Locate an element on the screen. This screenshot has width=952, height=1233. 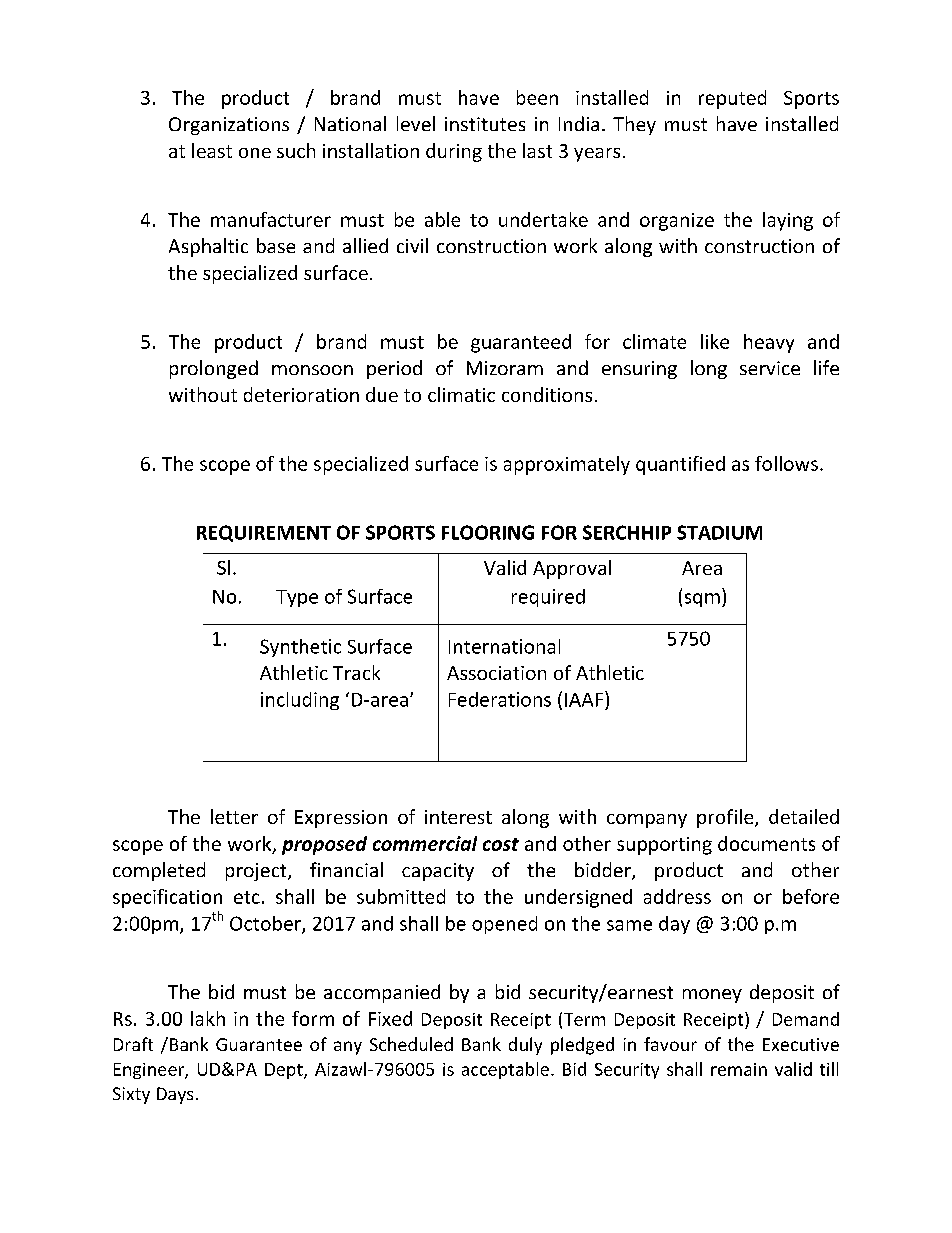
duly is located at coordinates (525, 1046).
